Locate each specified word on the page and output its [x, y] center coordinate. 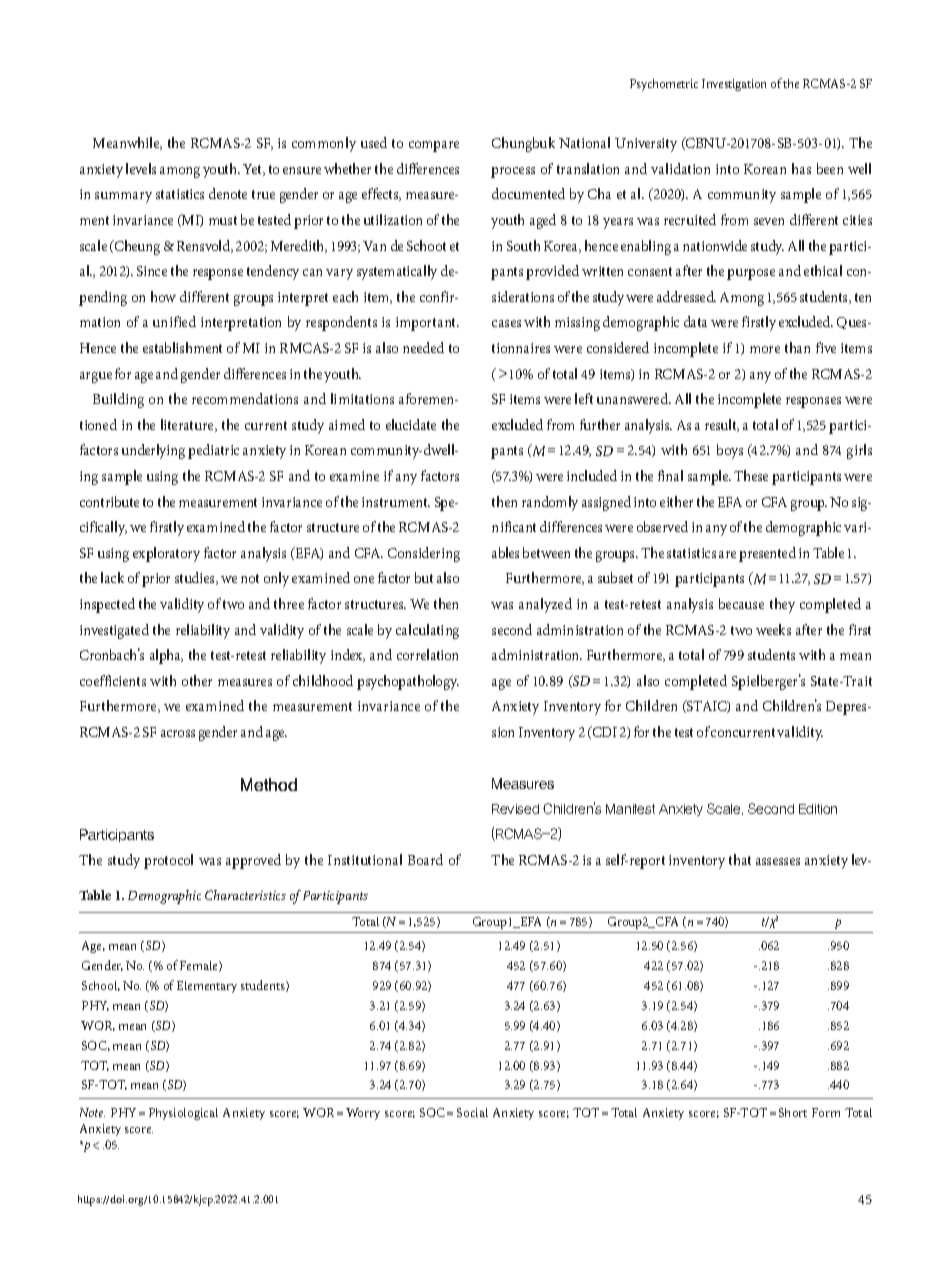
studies [196, 578]
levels [141, 168]
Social [472, 1112]
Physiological [183, 1114]
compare [434, 146]
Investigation [734, 85]
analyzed [545, 605]
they [782, 605]
